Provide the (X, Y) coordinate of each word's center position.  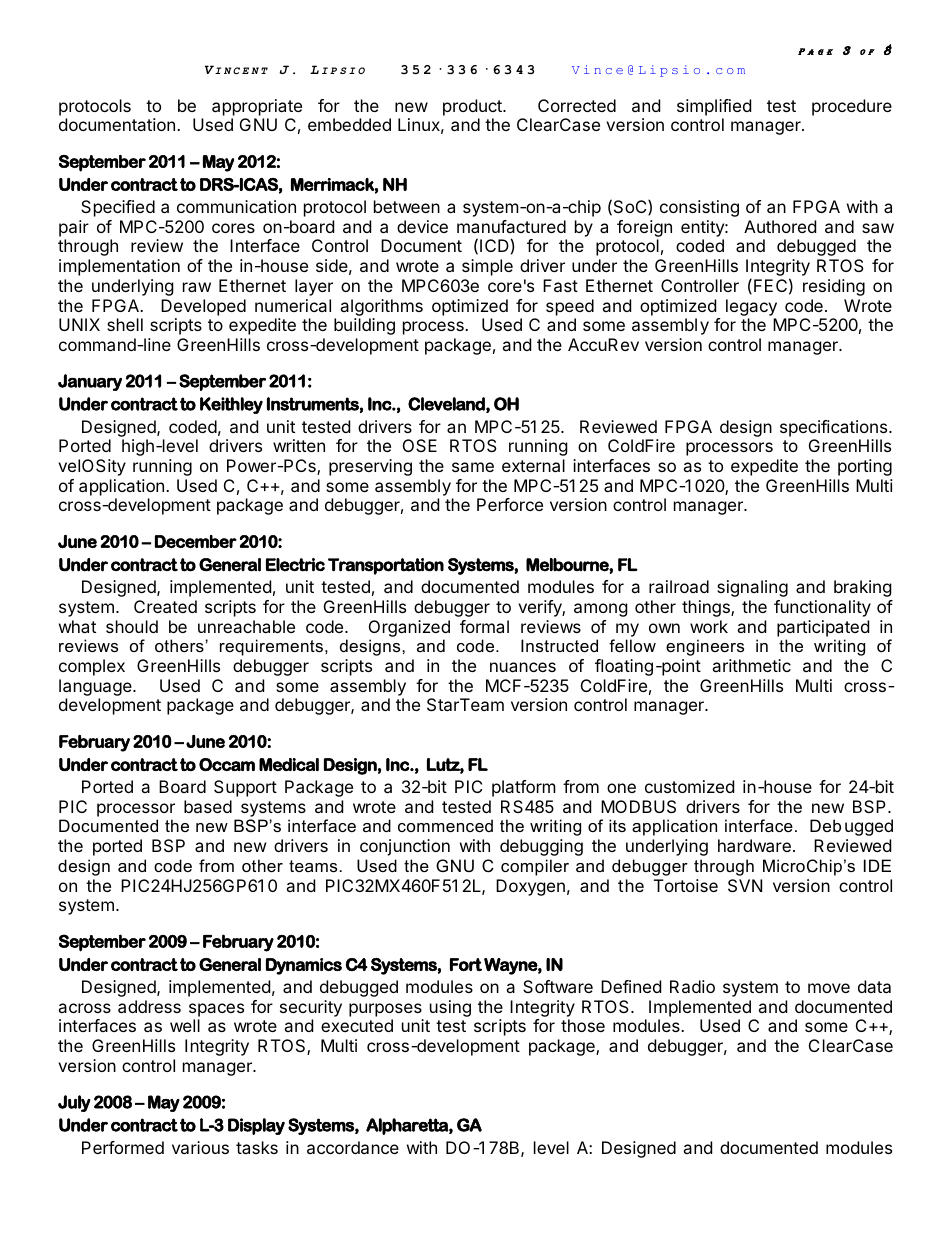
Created (165, 606)
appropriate (257, 107)
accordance (353, 1147)
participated (823, 628)
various (200, 1147)
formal (484, 626)
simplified (714, 107)
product (473, 107)
